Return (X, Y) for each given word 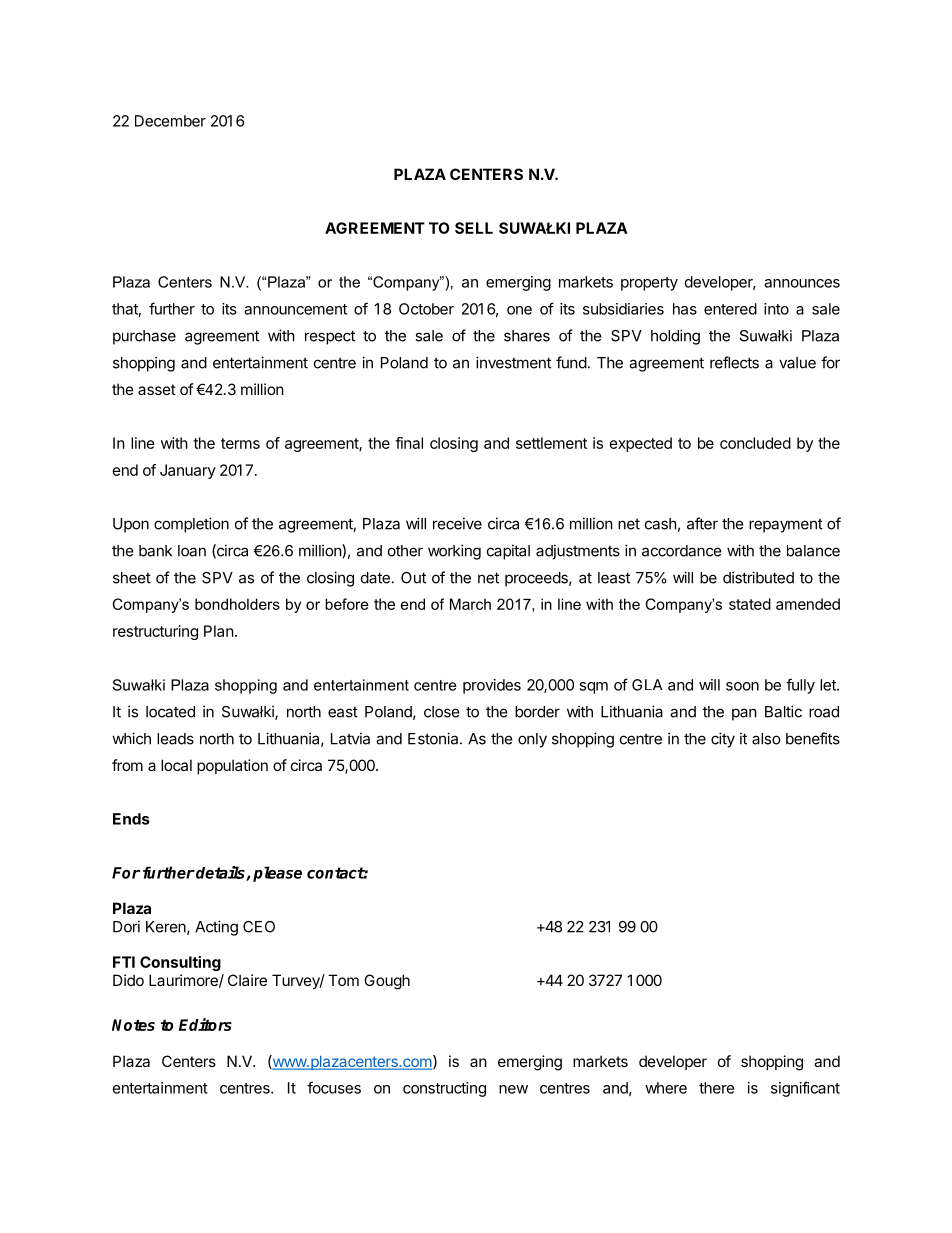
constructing (444, 1089)
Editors (205, 1024)
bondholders (237, 604)
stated (750, 604)
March (470, 604)
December (170, 121)
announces (802, 283)
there (717, 1088)
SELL (474, 228)
